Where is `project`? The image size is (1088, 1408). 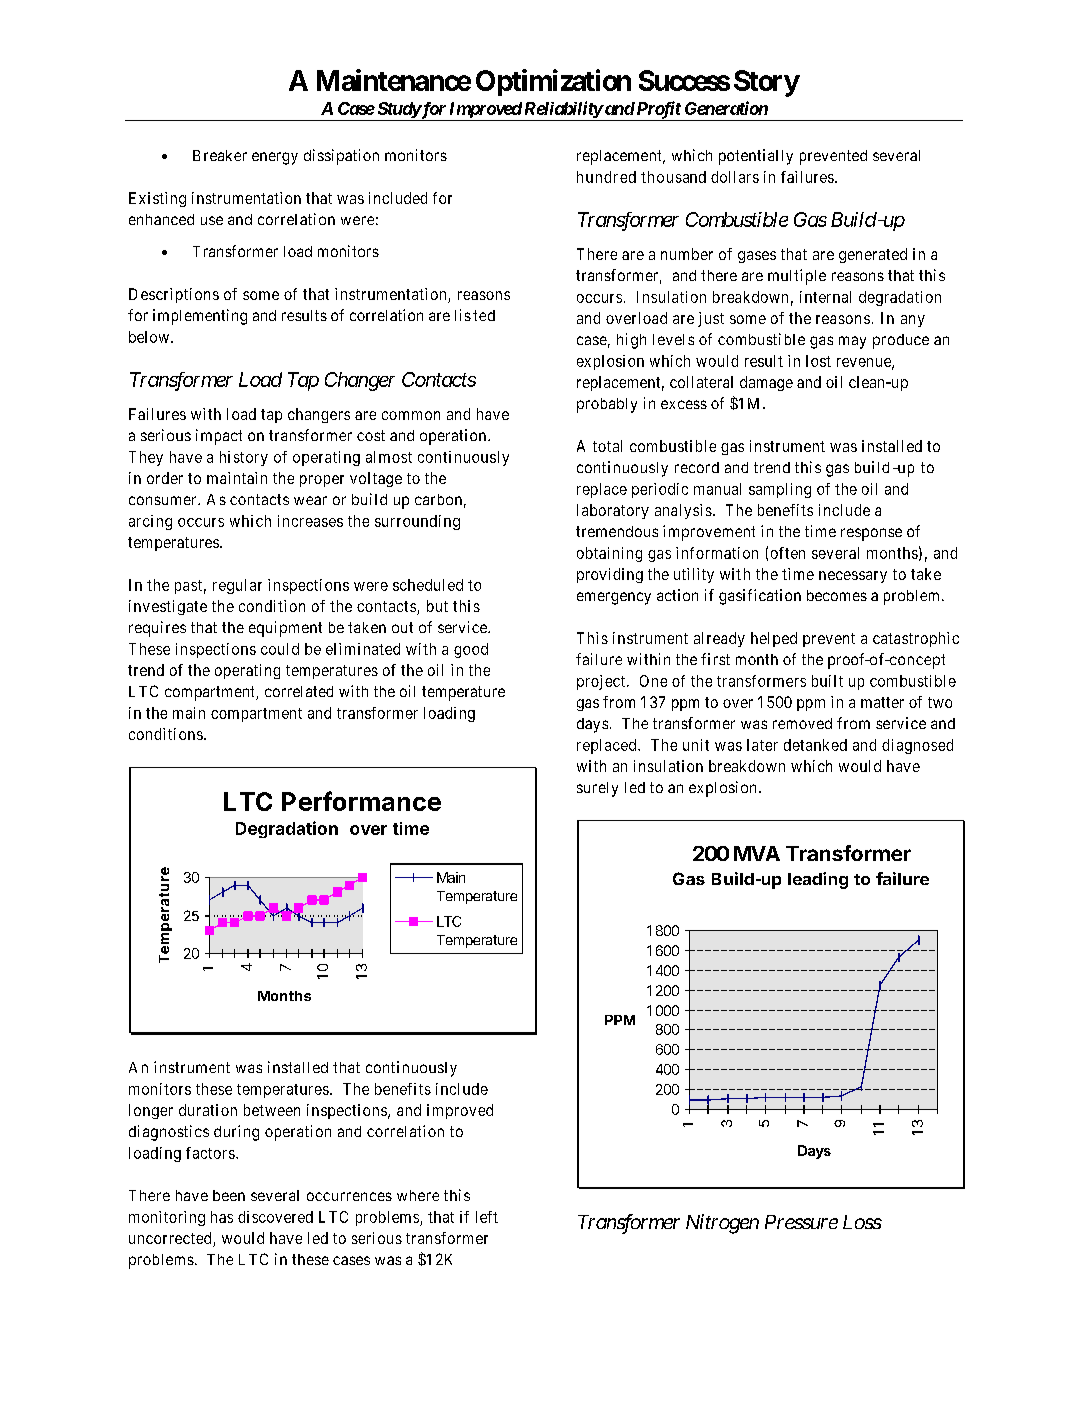
project is located at coordinates (601, 682).
